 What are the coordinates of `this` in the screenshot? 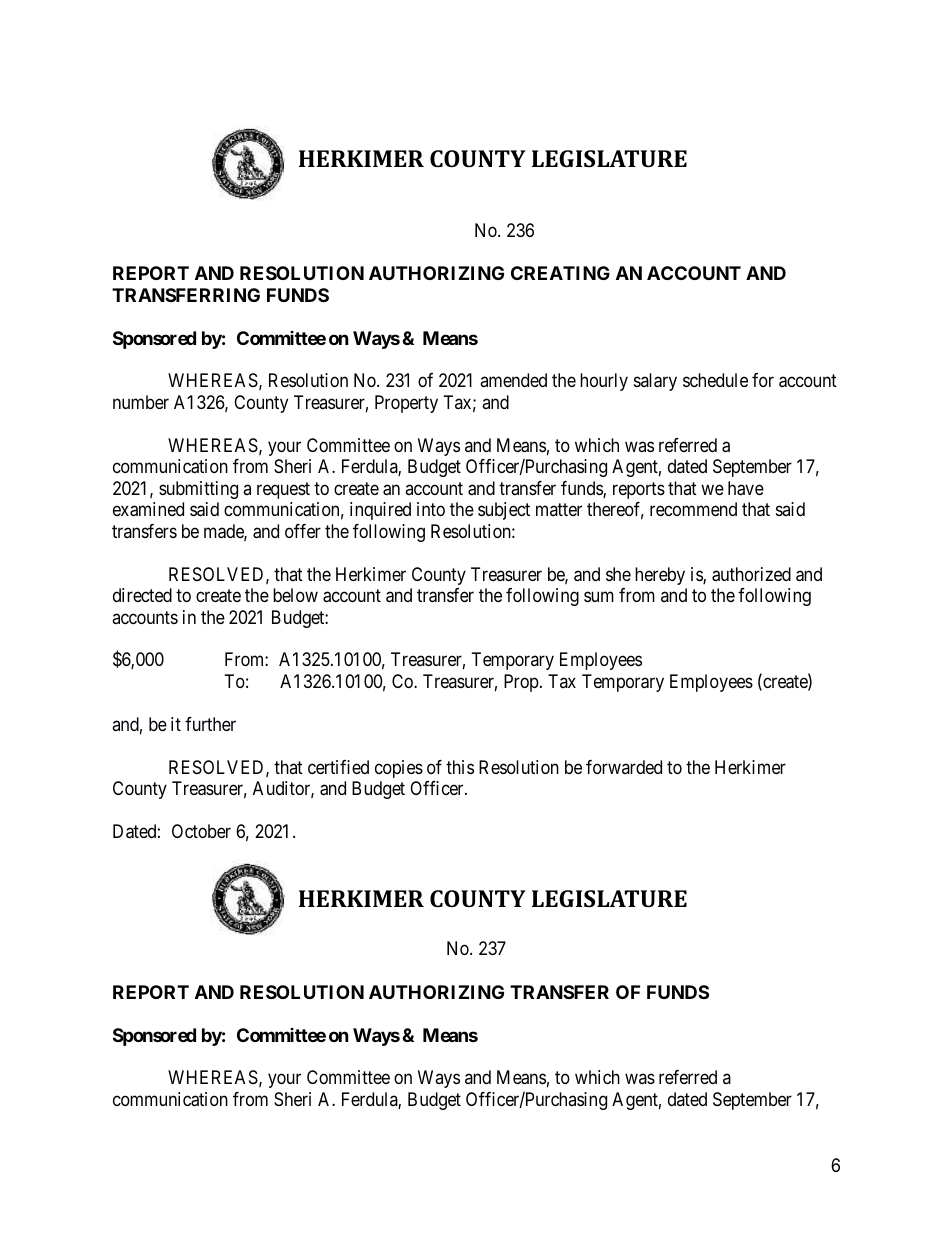 It's located at (460, 767).
